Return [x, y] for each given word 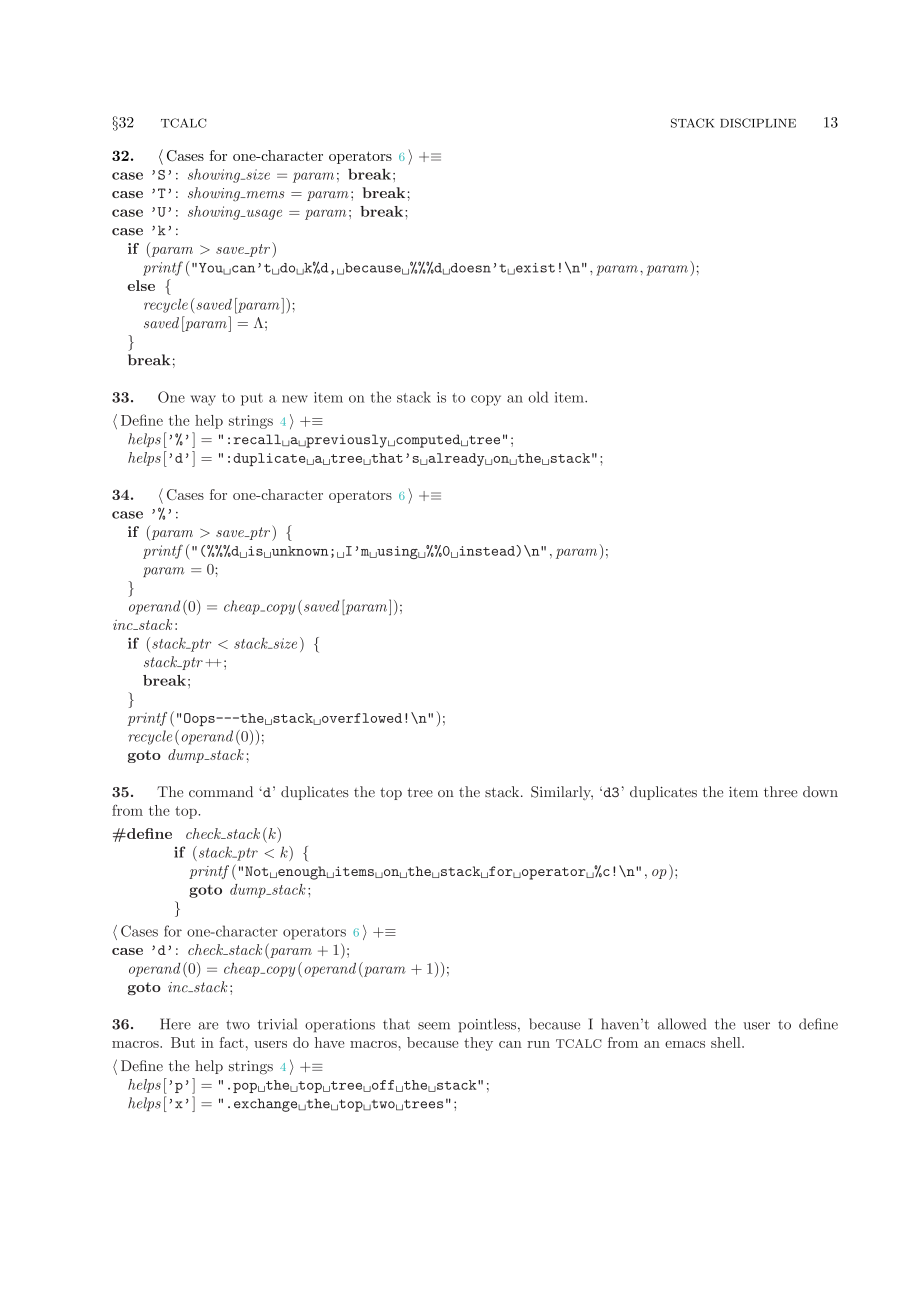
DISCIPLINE [758, 123]
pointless [487, 1025]
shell [727, 1042]
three [781, 791]
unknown [298, 552]
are [208, 1026]
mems [264, 194]
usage [263, 215]
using [397, 552]
